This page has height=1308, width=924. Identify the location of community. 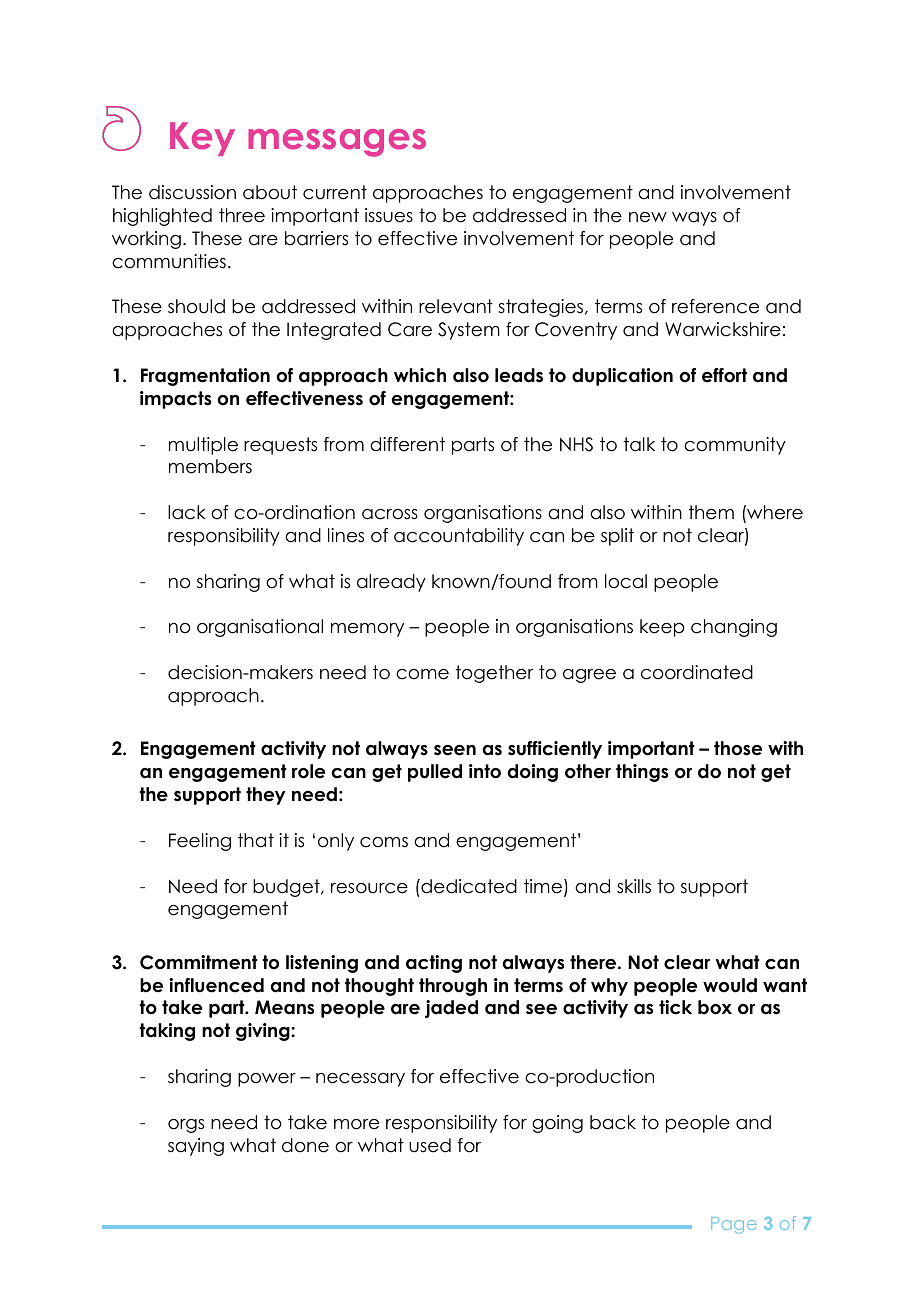
(735, 446).
